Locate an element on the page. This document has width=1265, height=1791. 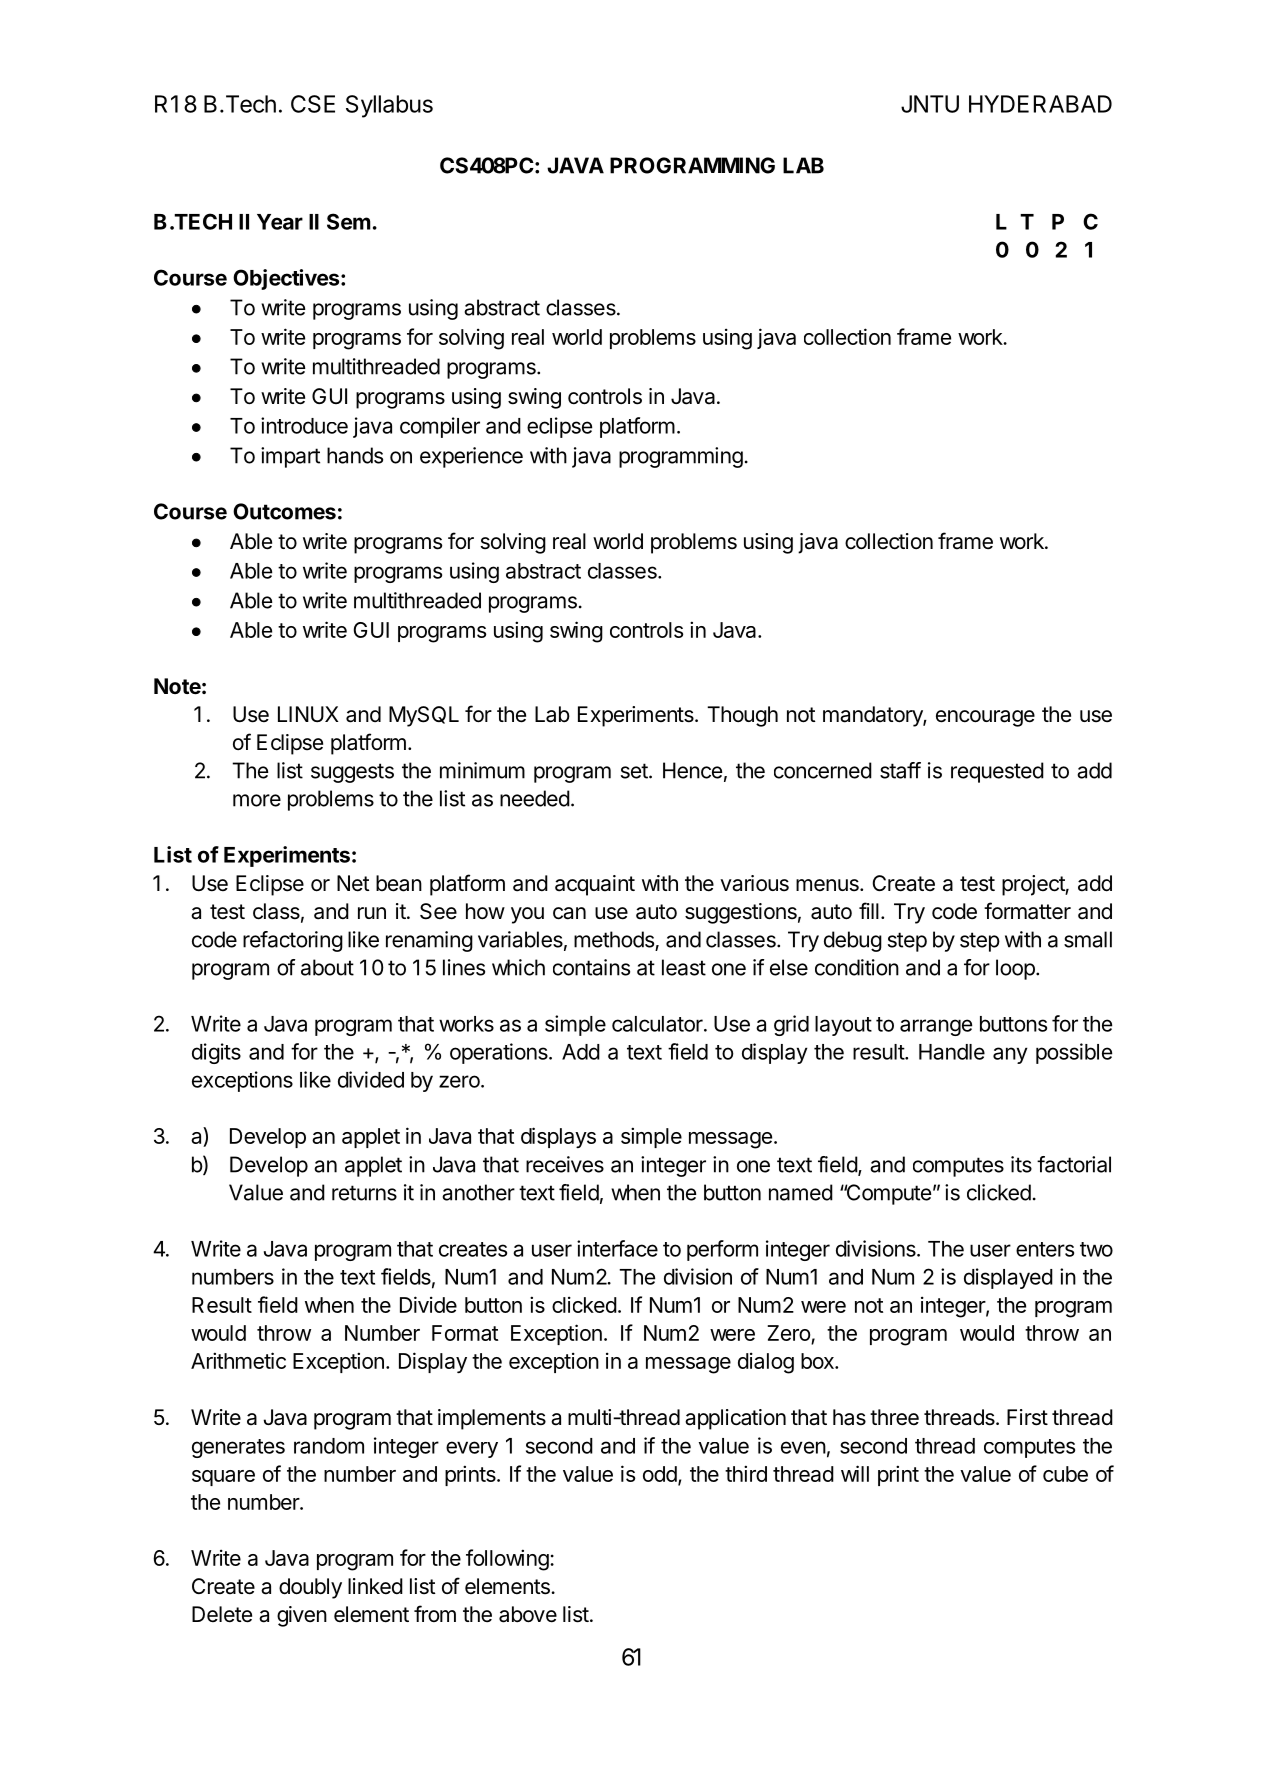
CSE is located at coordinates (313, 104).
